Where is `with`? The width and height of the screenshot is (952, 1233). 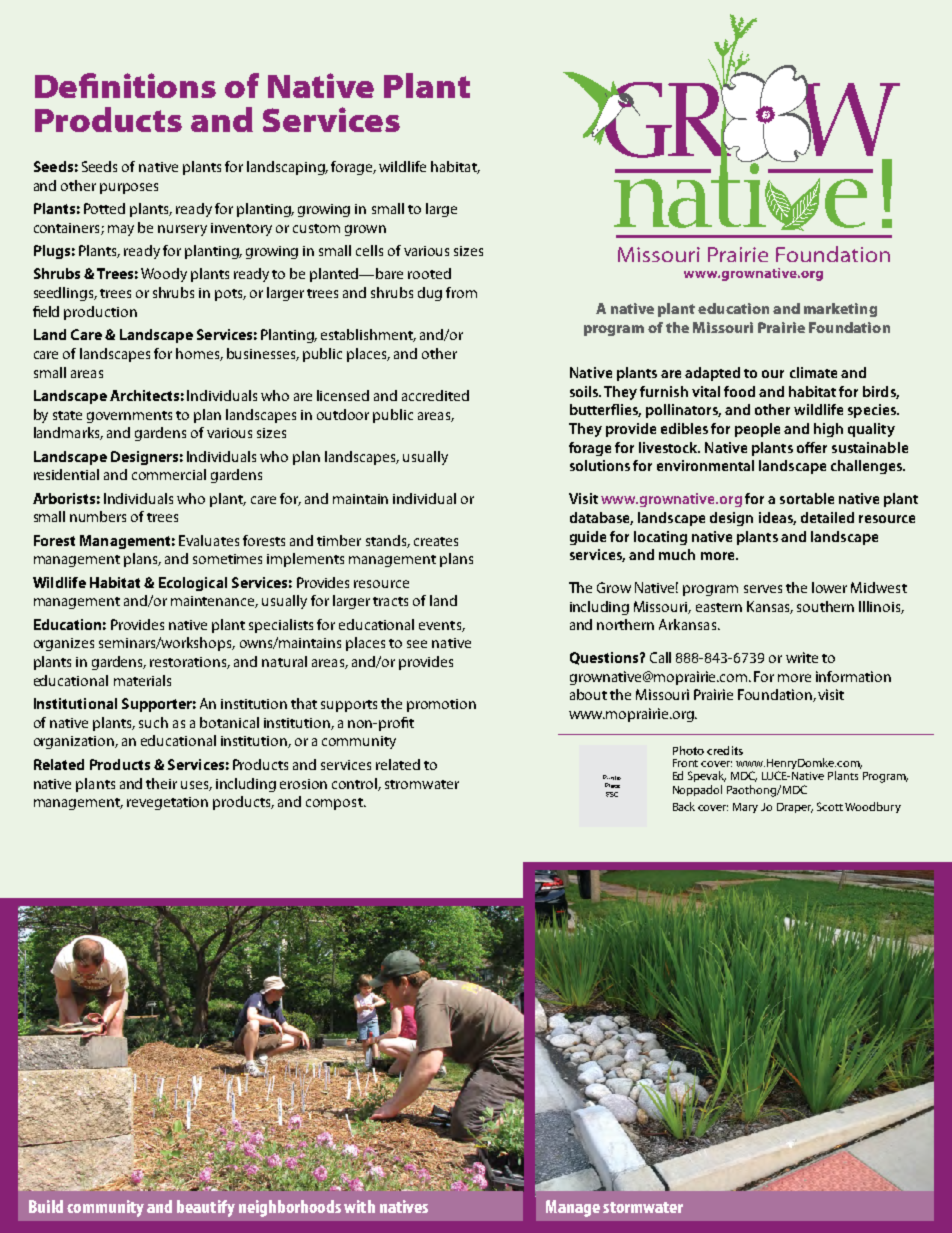 with is located at coordinates (359, 1206).
